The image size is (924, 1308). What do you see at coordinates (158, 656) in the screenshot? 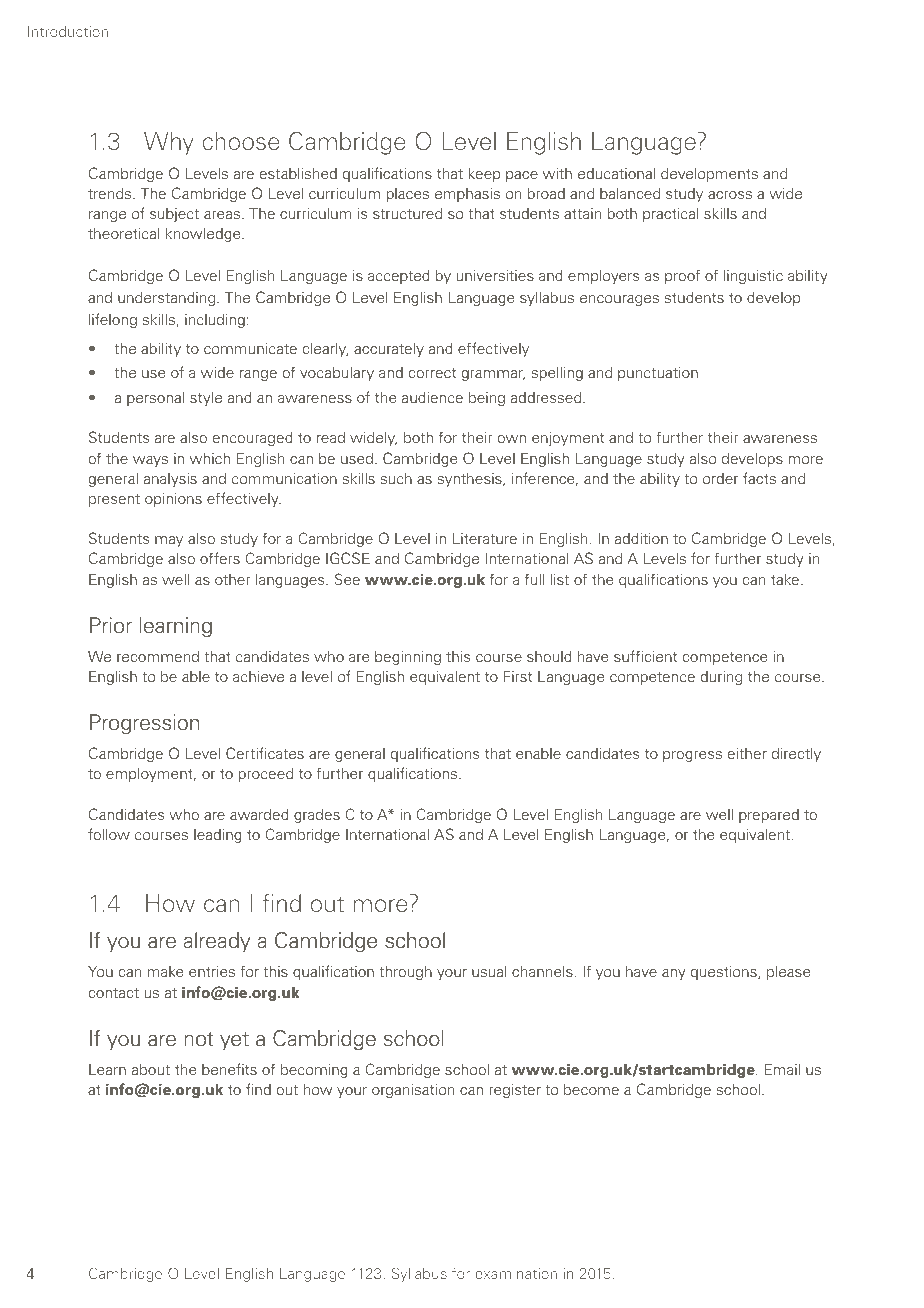
I see `recommend` at bounding box center [158, 656].
